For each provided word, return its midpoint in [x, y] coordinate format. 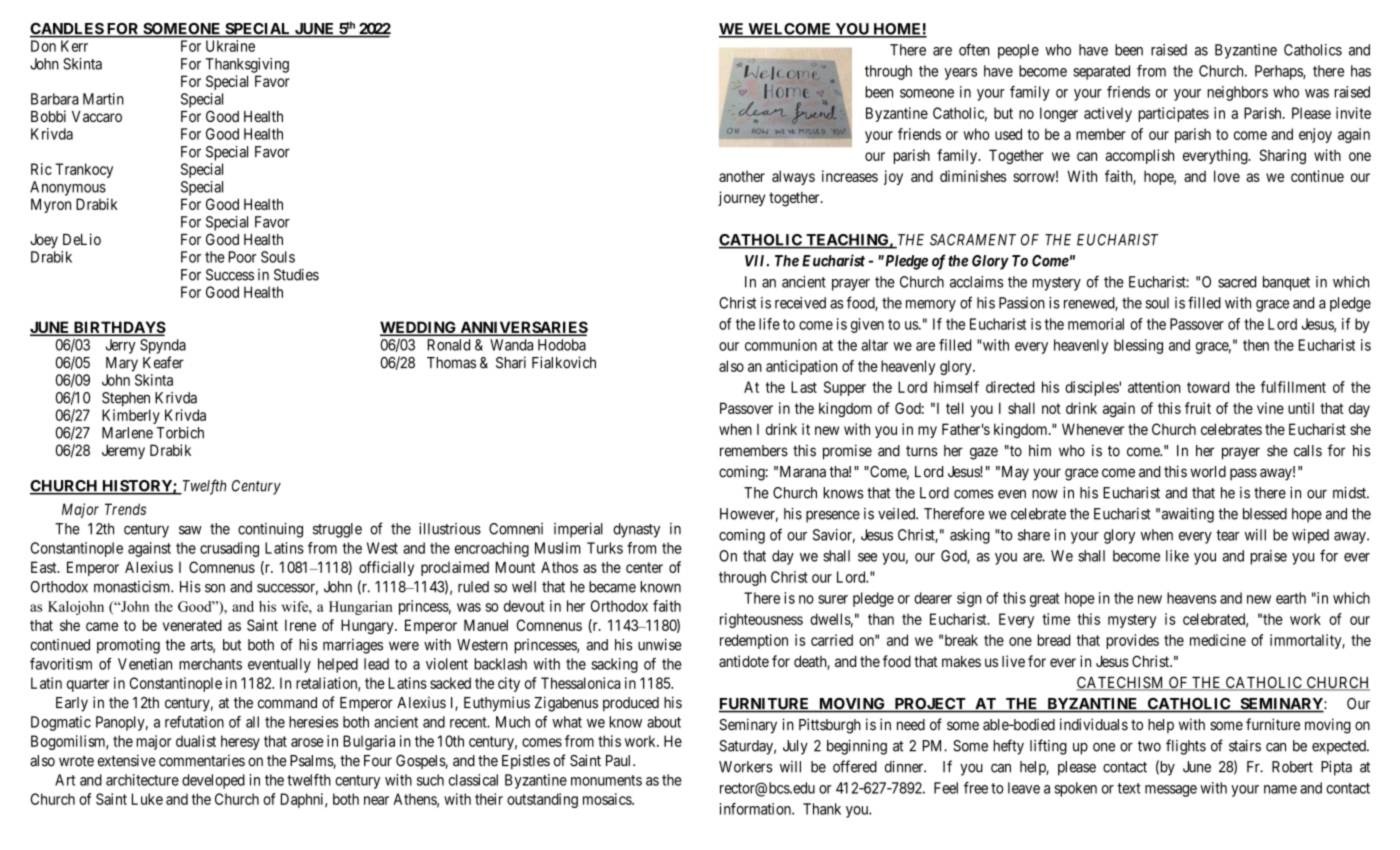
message [1171, 791]
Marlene [127, 433]
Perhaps [1279, 72]
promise [847, 452]
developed [213, 781]
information [756, 809]
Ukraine [230, 46]
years [960, 74]
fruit [1198, 408]
